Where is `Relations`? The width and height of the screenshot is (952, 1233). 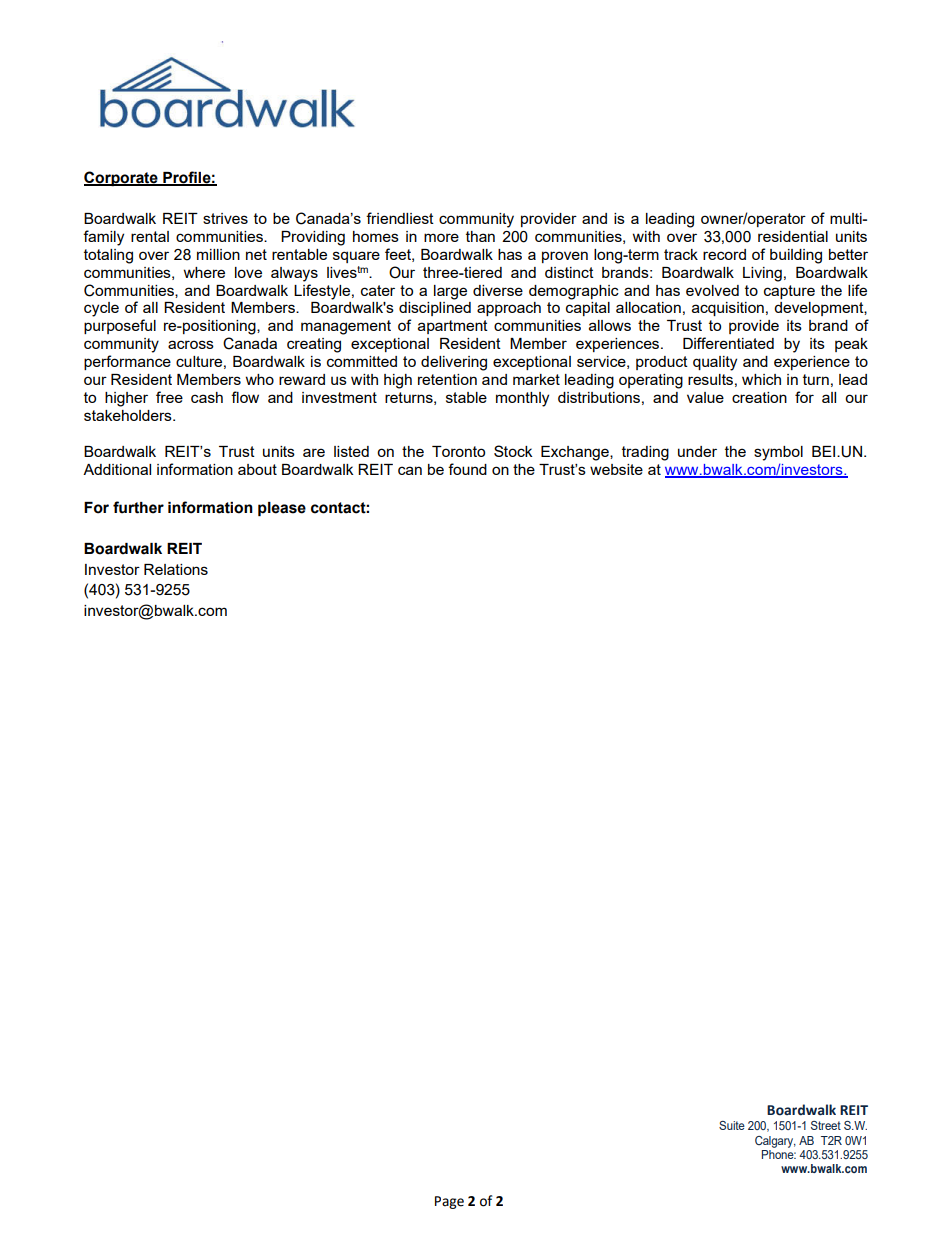
Relations is located at coordinates (176, 569).
